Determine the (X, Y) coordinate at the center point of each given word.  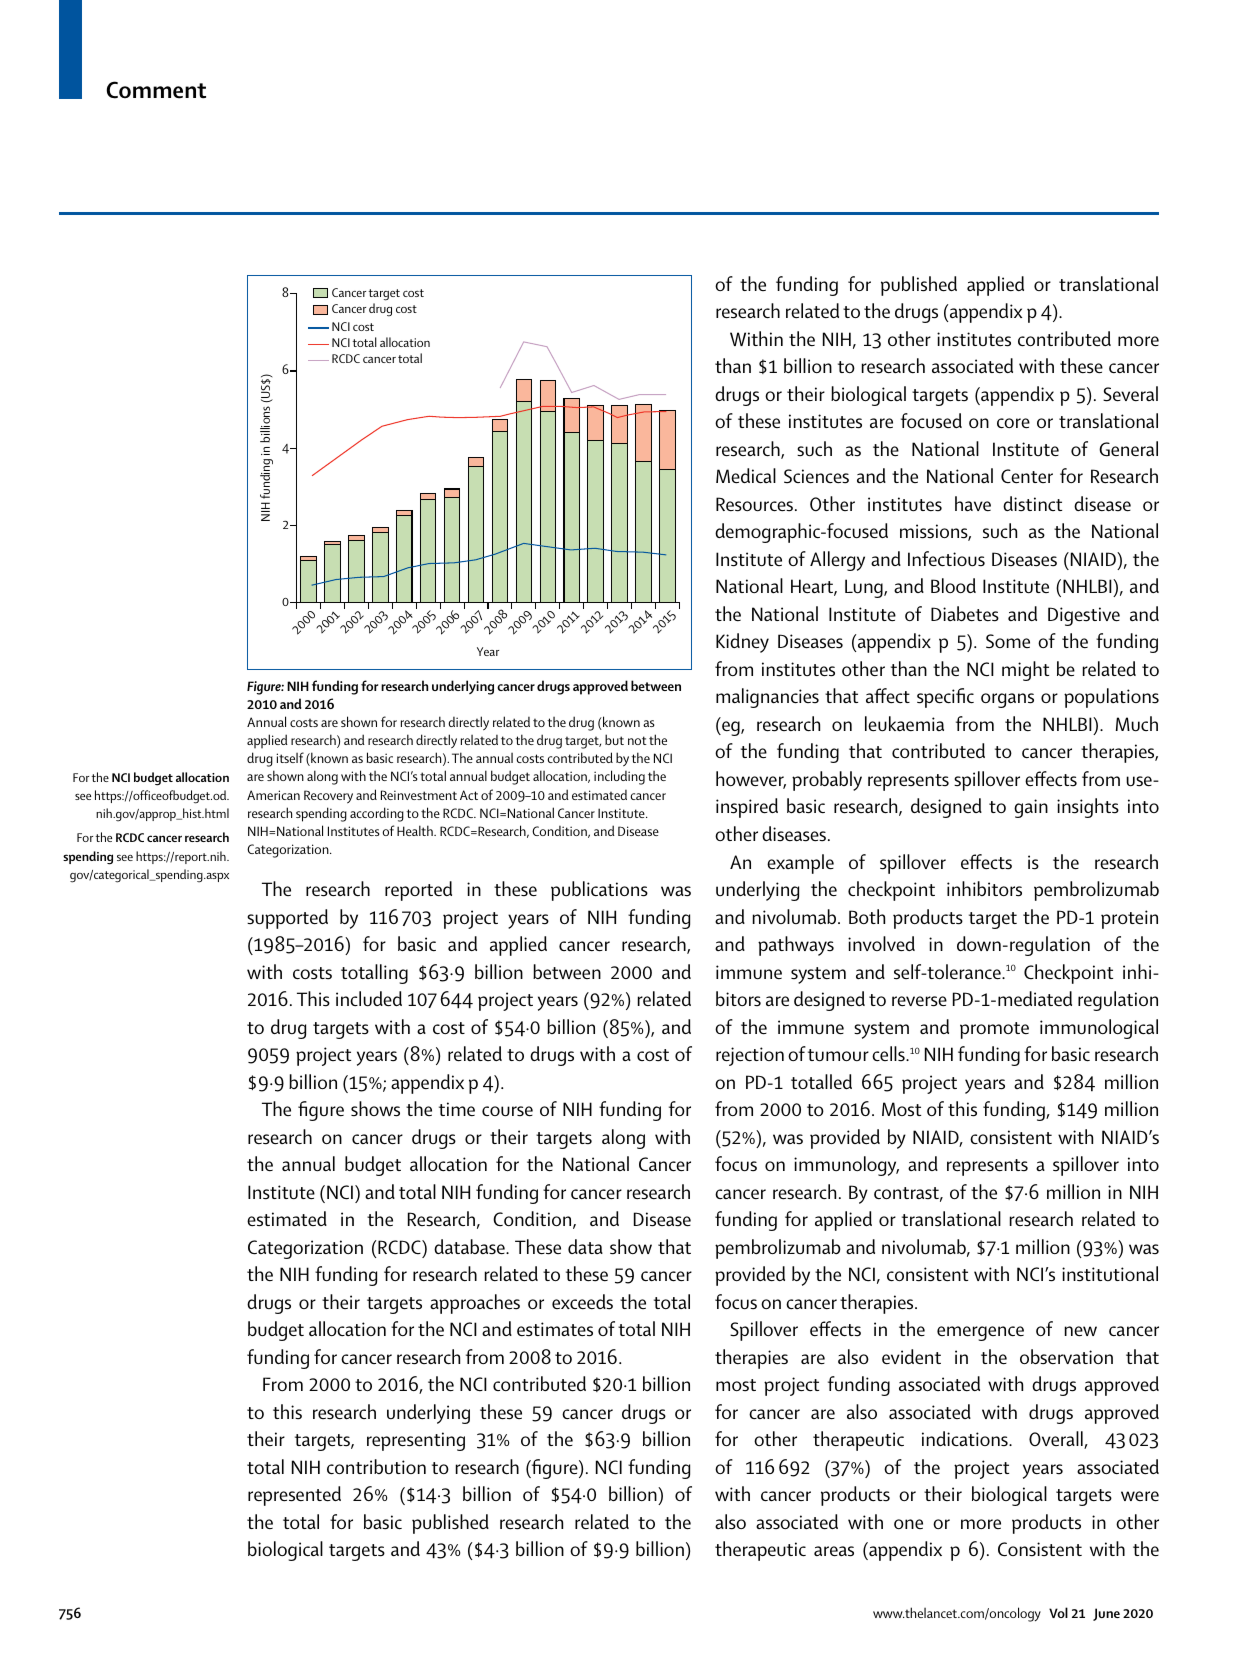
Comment (156, 90)
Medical (746, 476)
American (273, 795)
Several (1130, 394)
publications (599, 891)
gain (1031, 808)
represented (294, 1496)
